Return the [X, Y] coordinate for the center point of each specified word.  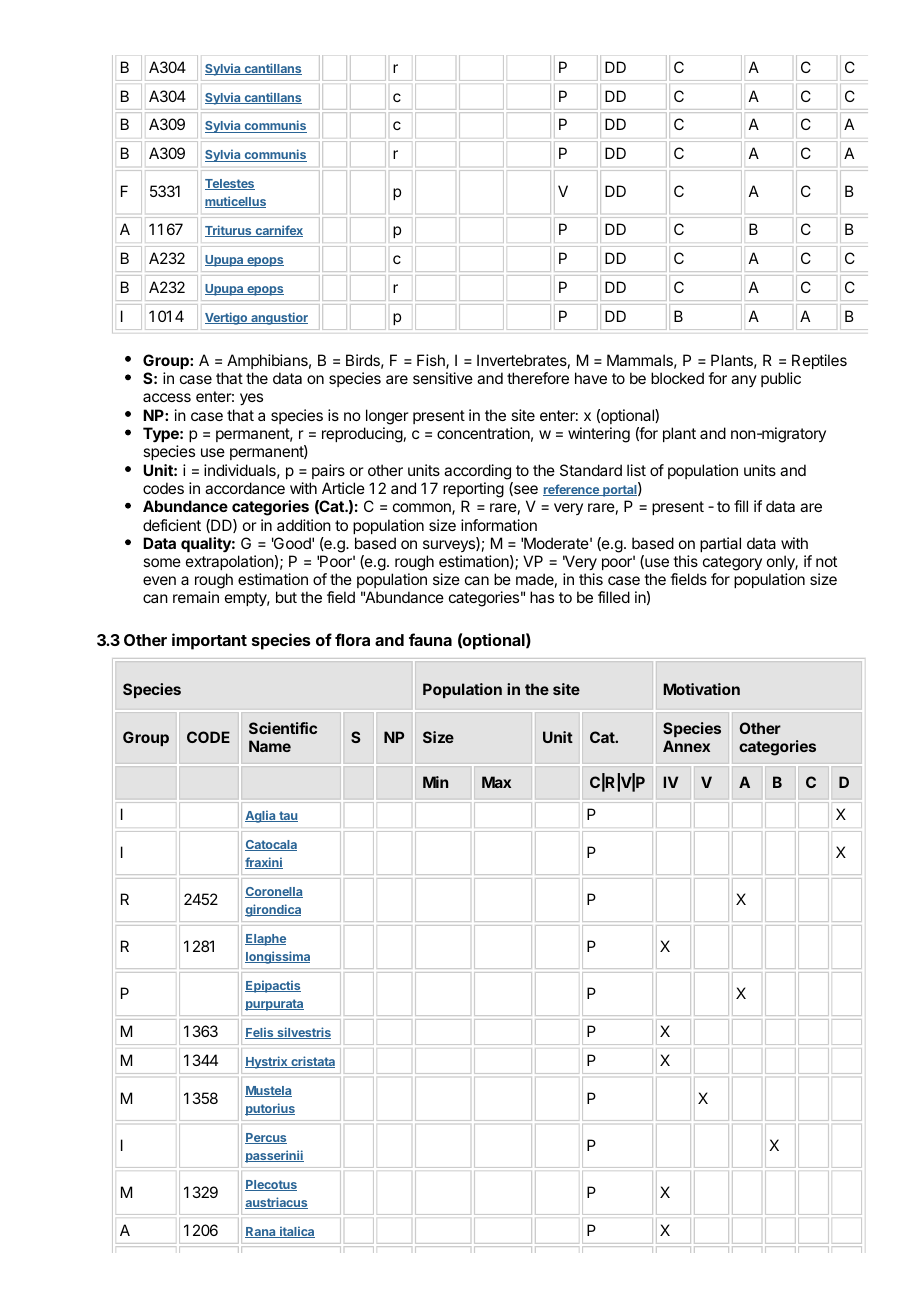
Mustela [268, 1091]
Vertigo [227, 318]
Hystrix [267, 1062]
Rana [261, 1232]
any [744, 381]
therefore [538, 378]
